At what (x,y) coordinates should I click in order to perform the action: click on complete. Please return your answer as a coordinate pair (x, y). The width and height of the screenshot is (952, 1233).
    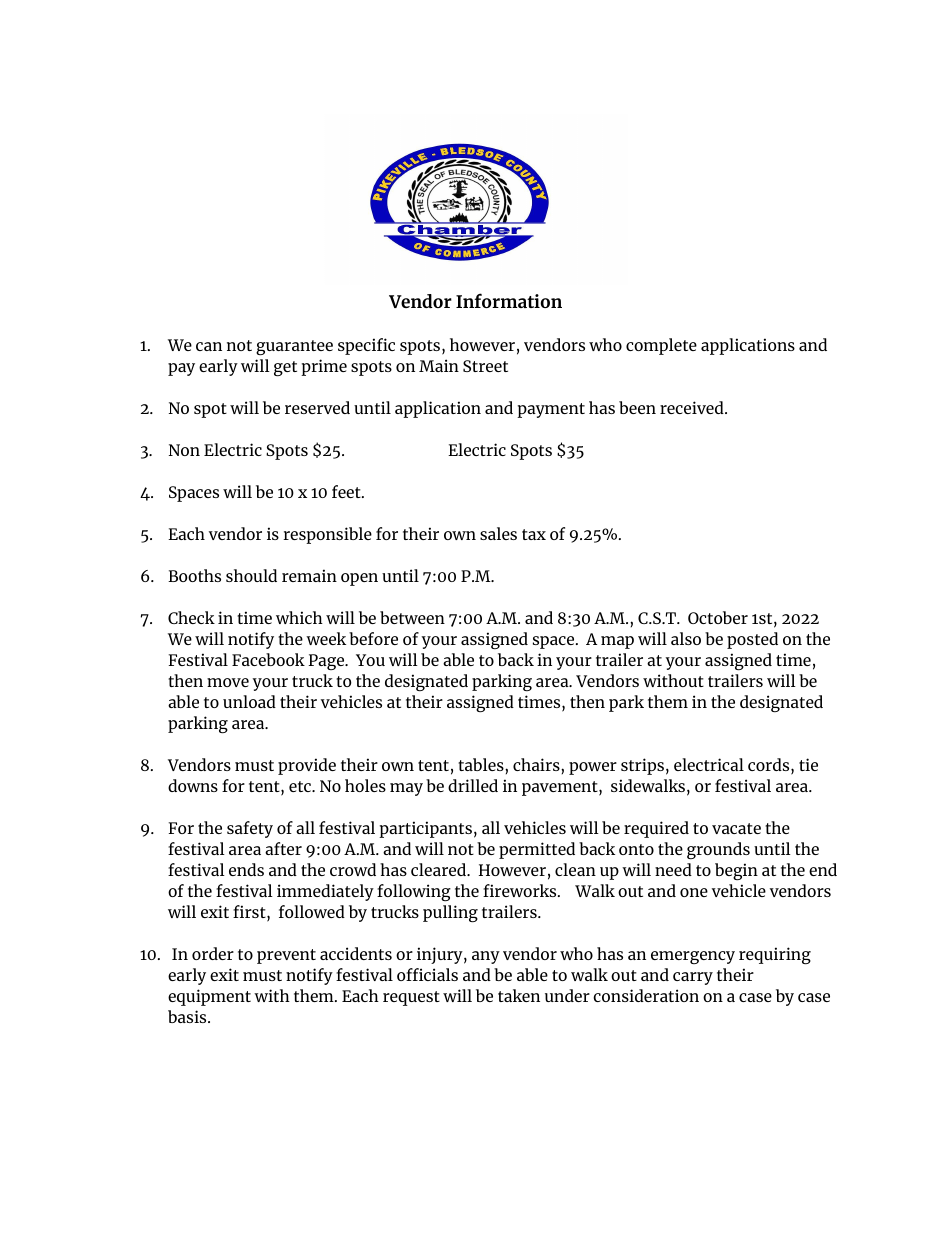
    Looking at the image, I should click on (661, 346).
